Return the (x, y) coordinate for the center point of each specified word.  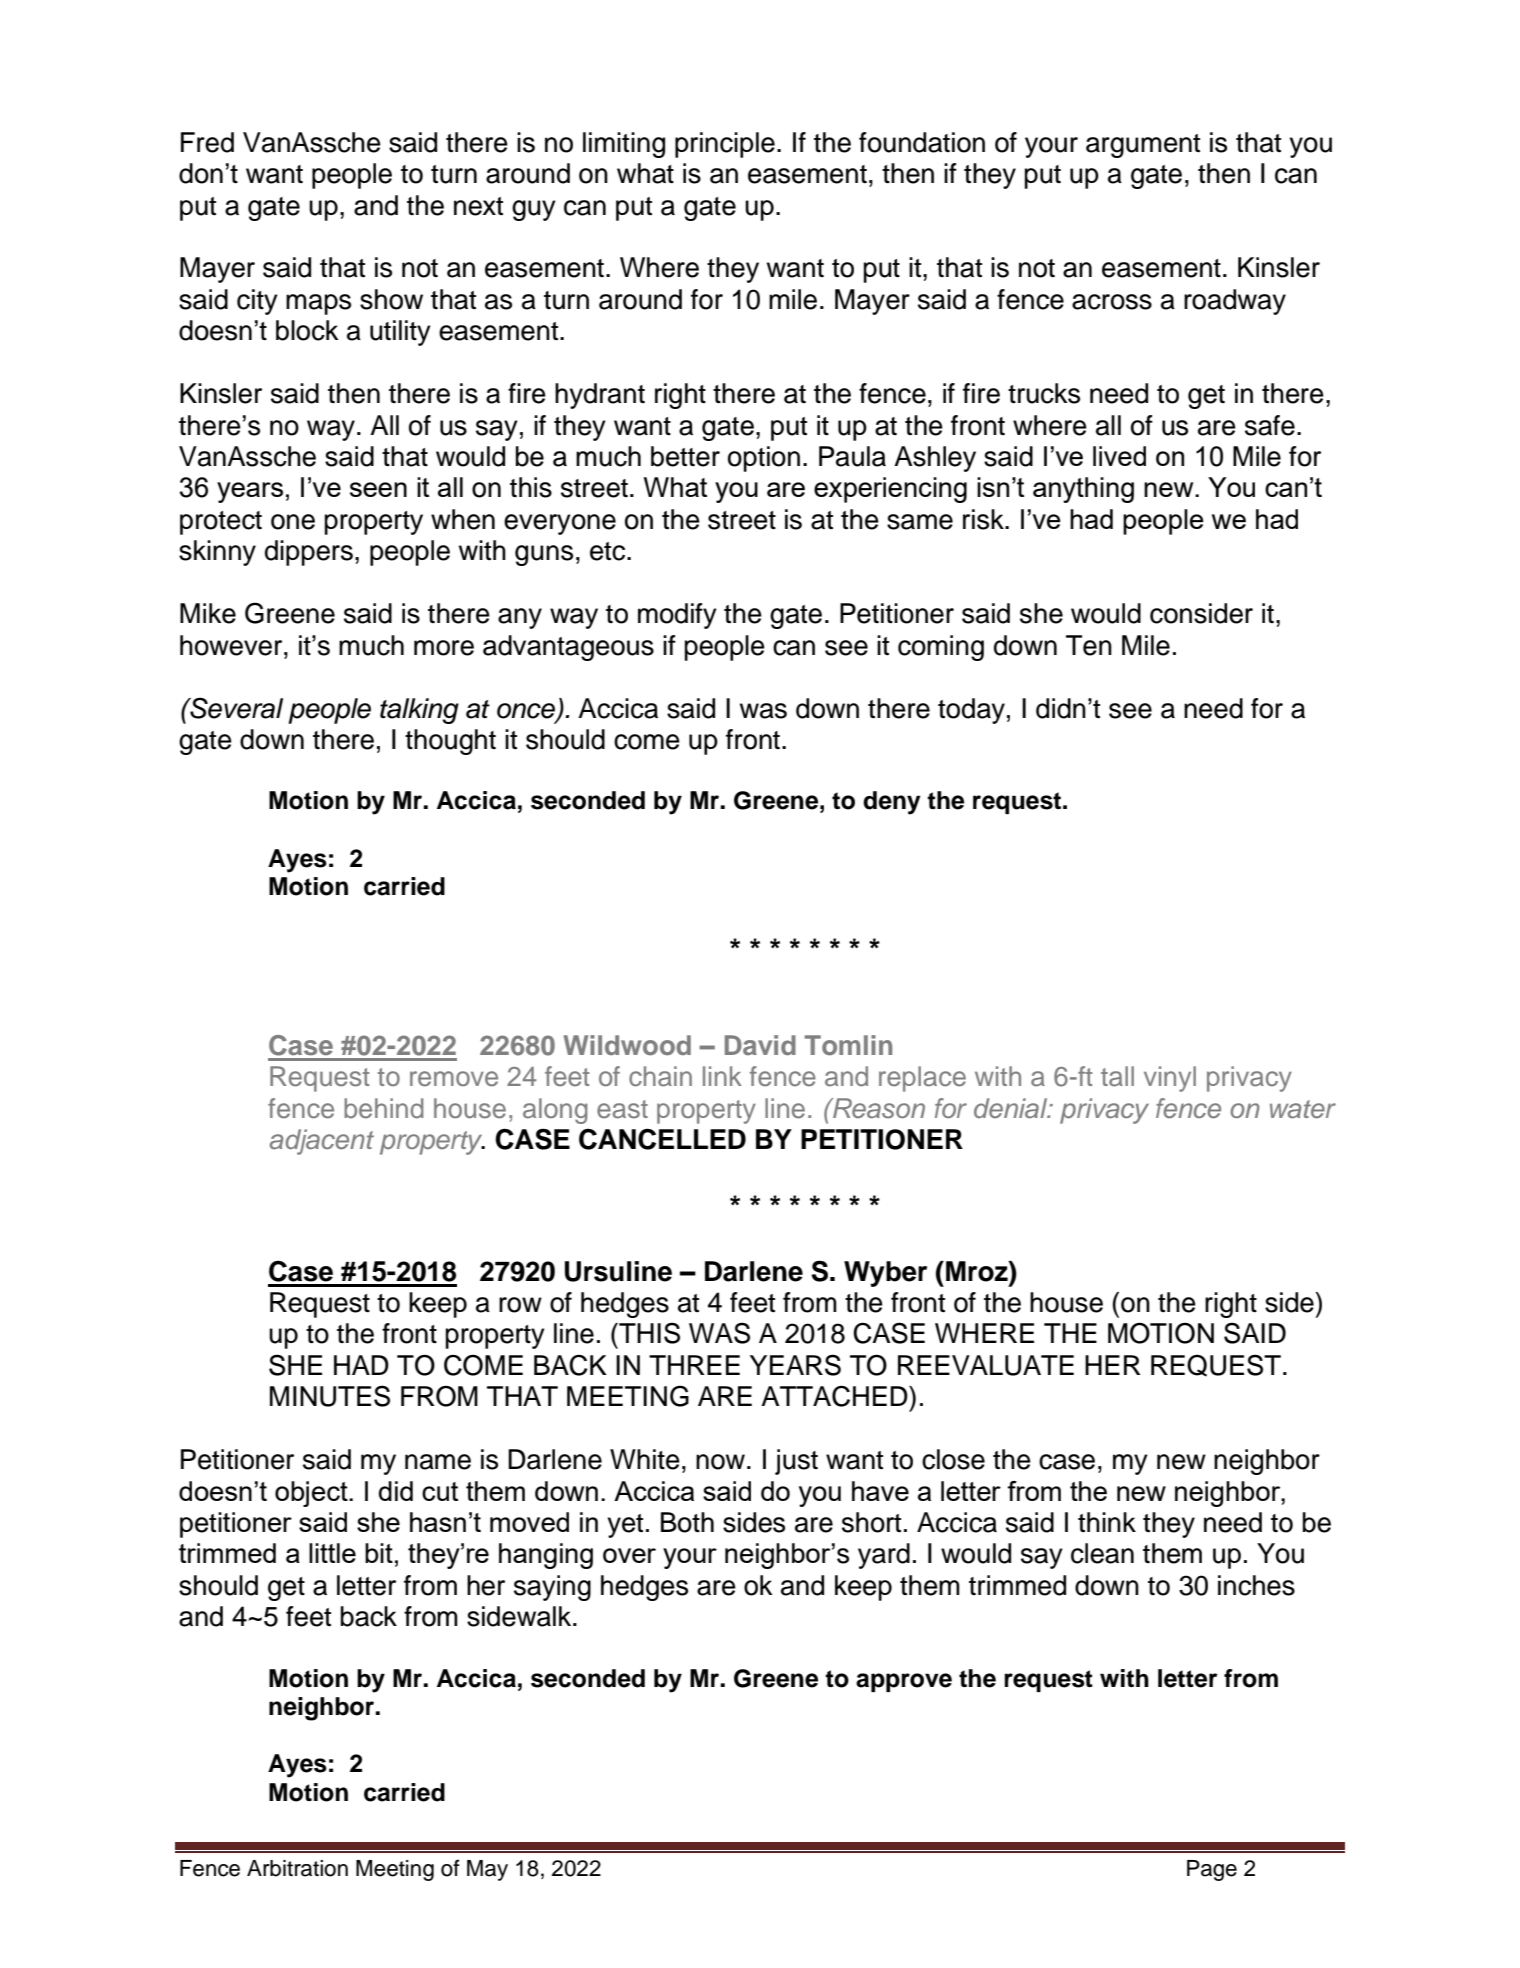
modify (677, 616)
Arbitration (297, 1868)
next (478, 206)
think (1107, 1522)
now (722, 1462)
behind (384, 1108)
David (760, 1045)
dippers (309, 553)
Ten (1089, 645)
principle (725, 145)
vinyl (1170, 1079)
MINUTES (330, 1396)
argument (1143, 146)
